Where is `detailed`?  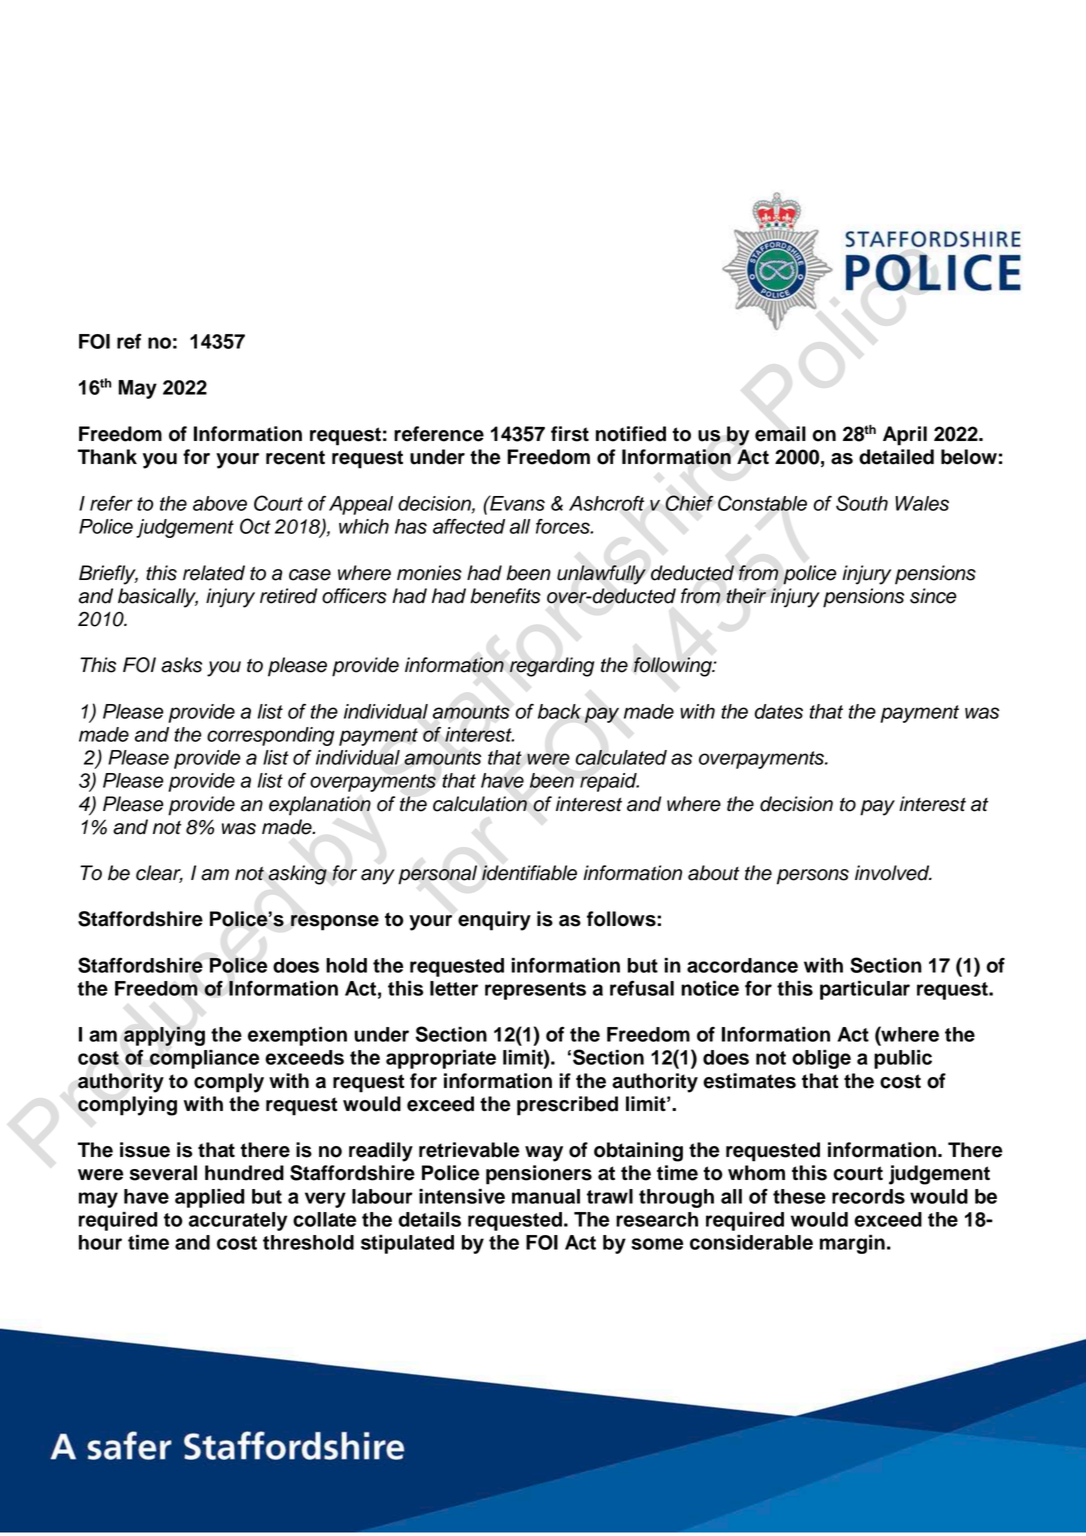 detailed is located at coordinates (896, 457).
